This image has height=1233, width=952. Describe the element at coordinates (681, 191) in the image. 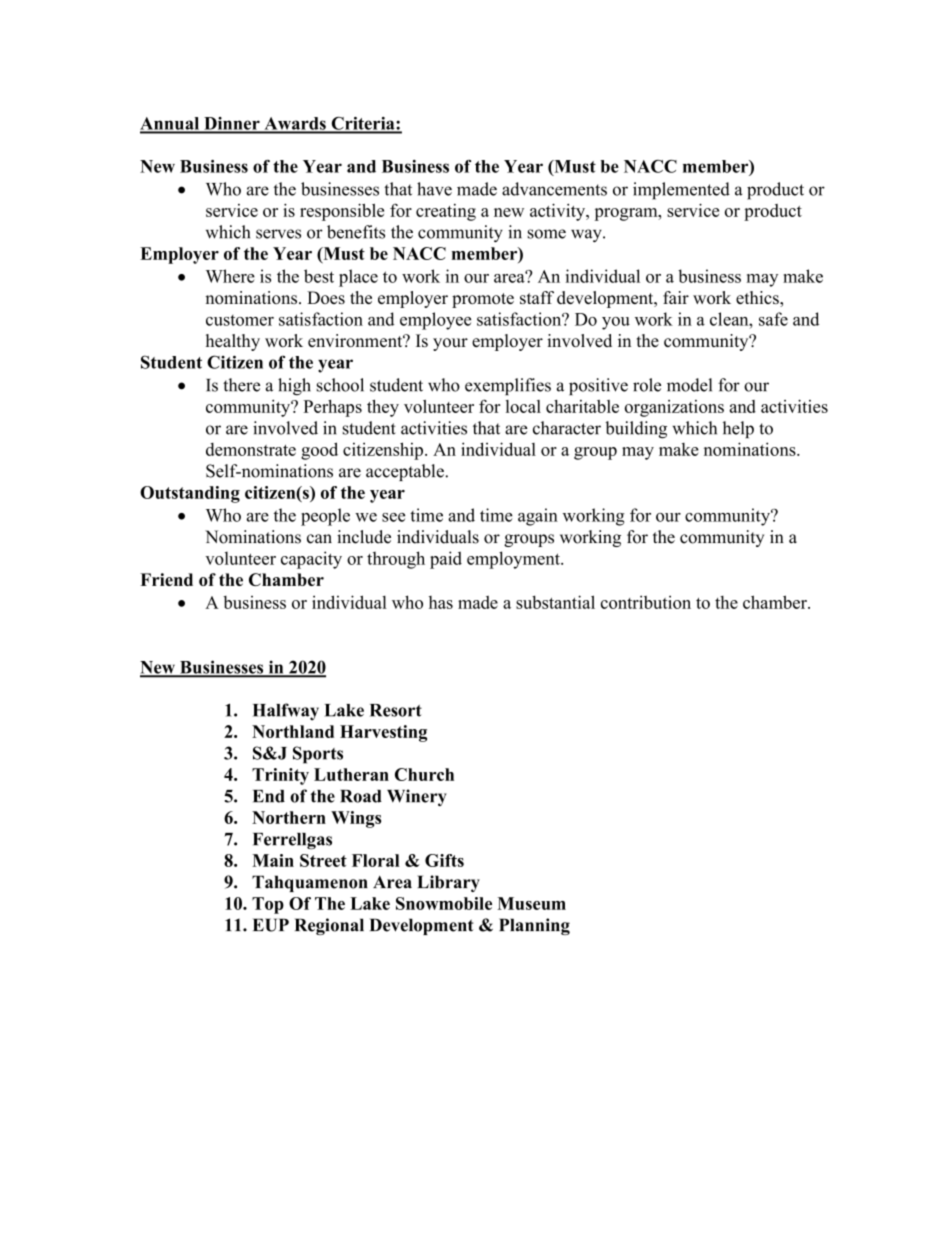

I see `implemented` at that location.
